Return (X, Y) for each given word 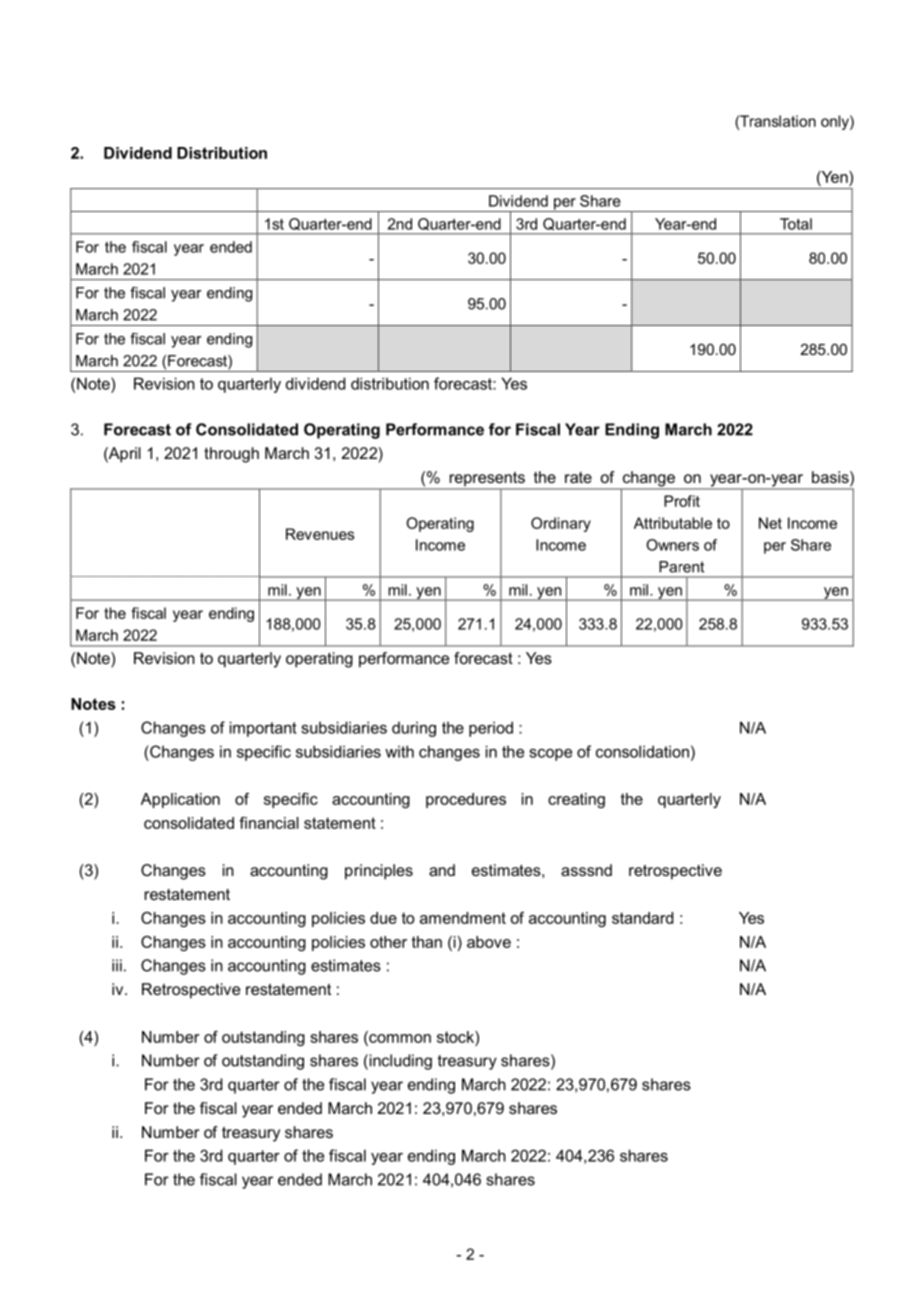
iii (117, 965)
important (263, 729)
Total (796, 224)
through (231, 455)
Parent (681, 567)
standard (642, 918)
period (491, 729)
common (400, 1038)
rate (578, 477)
